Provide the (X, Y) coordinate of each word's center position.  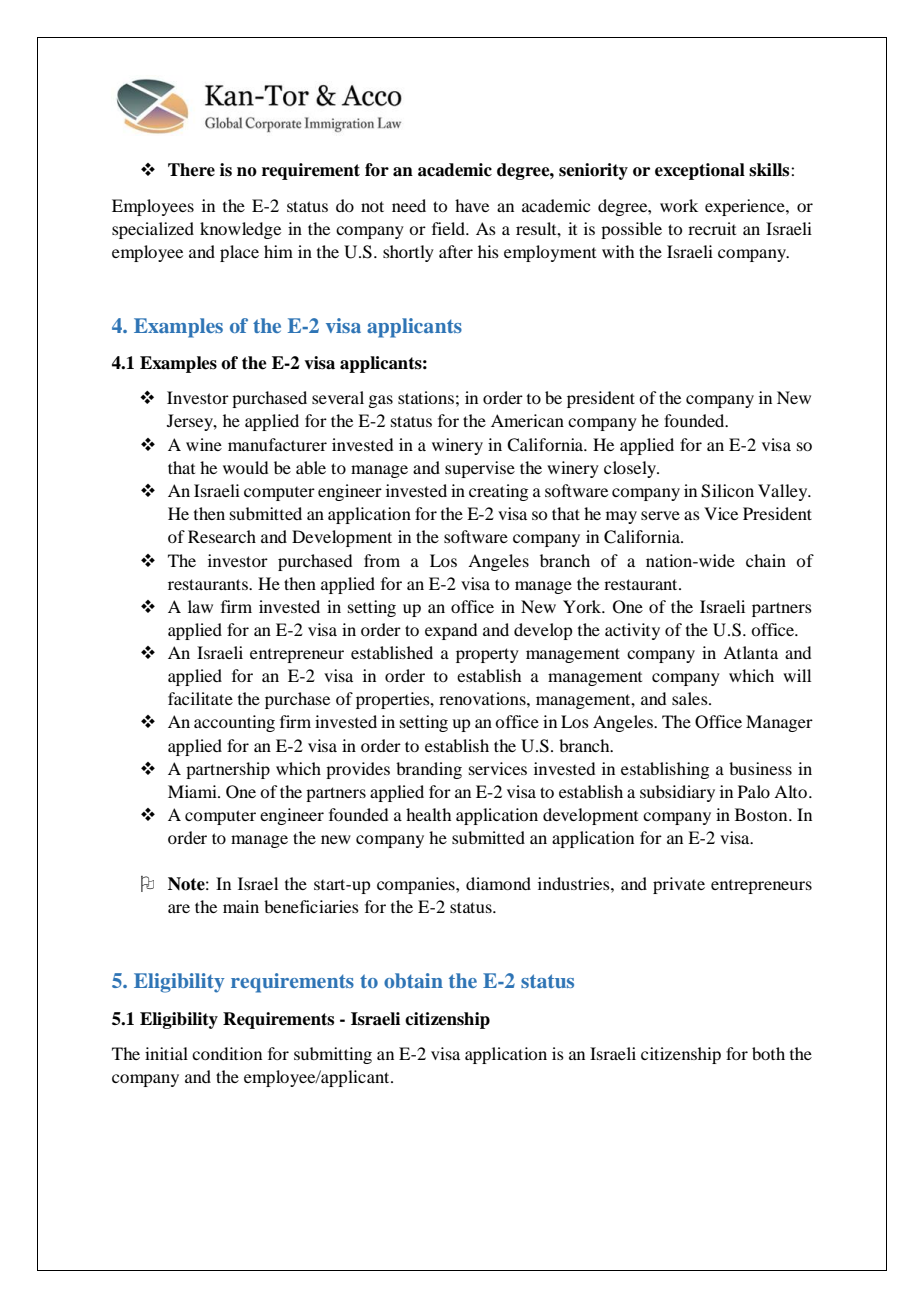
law (200, 606)
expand (451, 631)
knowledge (240, 230)
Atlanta (750, 652)
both (768, 1053)
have (472, 205)
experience (746, 207)
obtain (413, 980)
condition (227, 1053)
